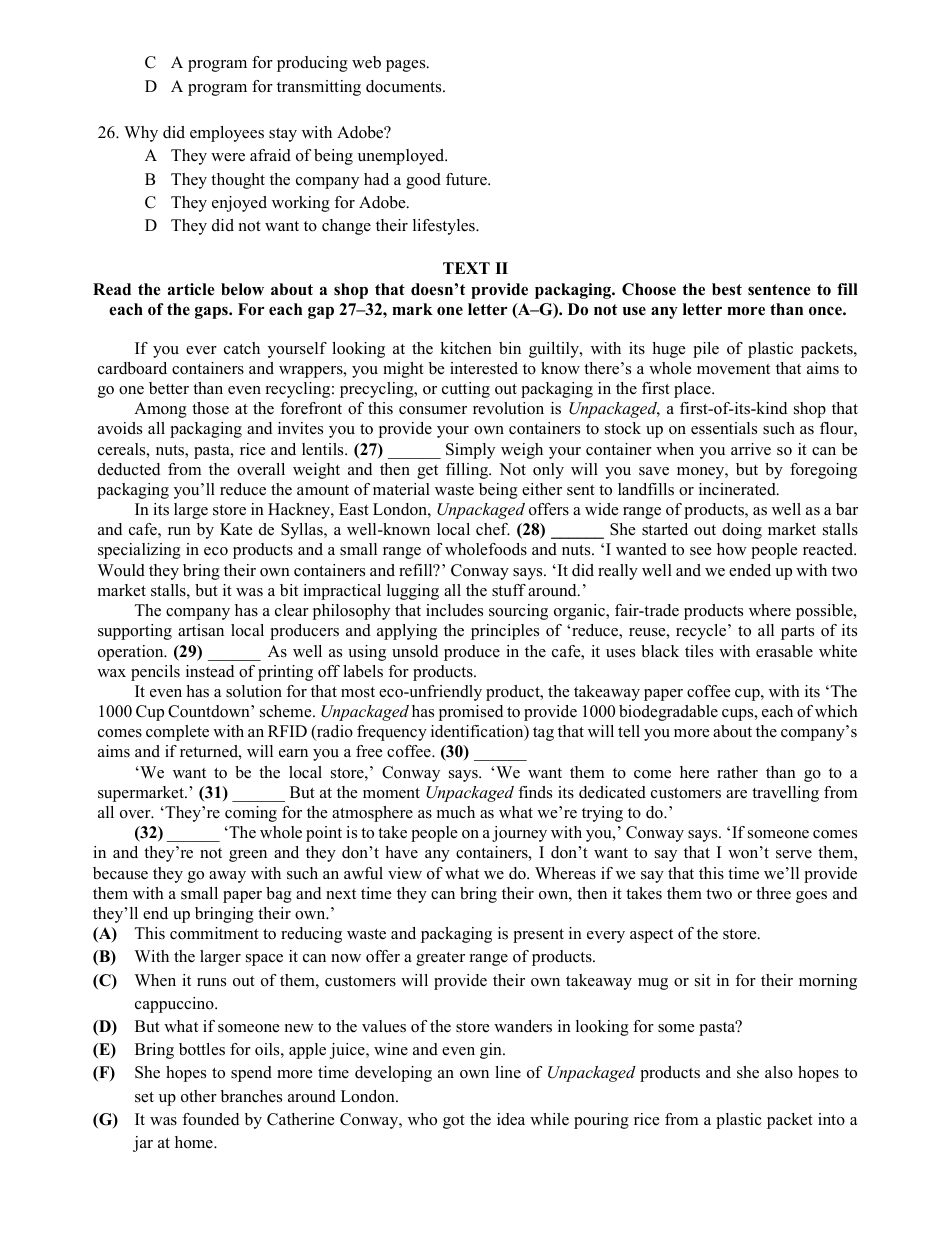  What do you see at coordinates (727, 289) in the screenshot?
I see `best` at bounding box center [727, 289].
